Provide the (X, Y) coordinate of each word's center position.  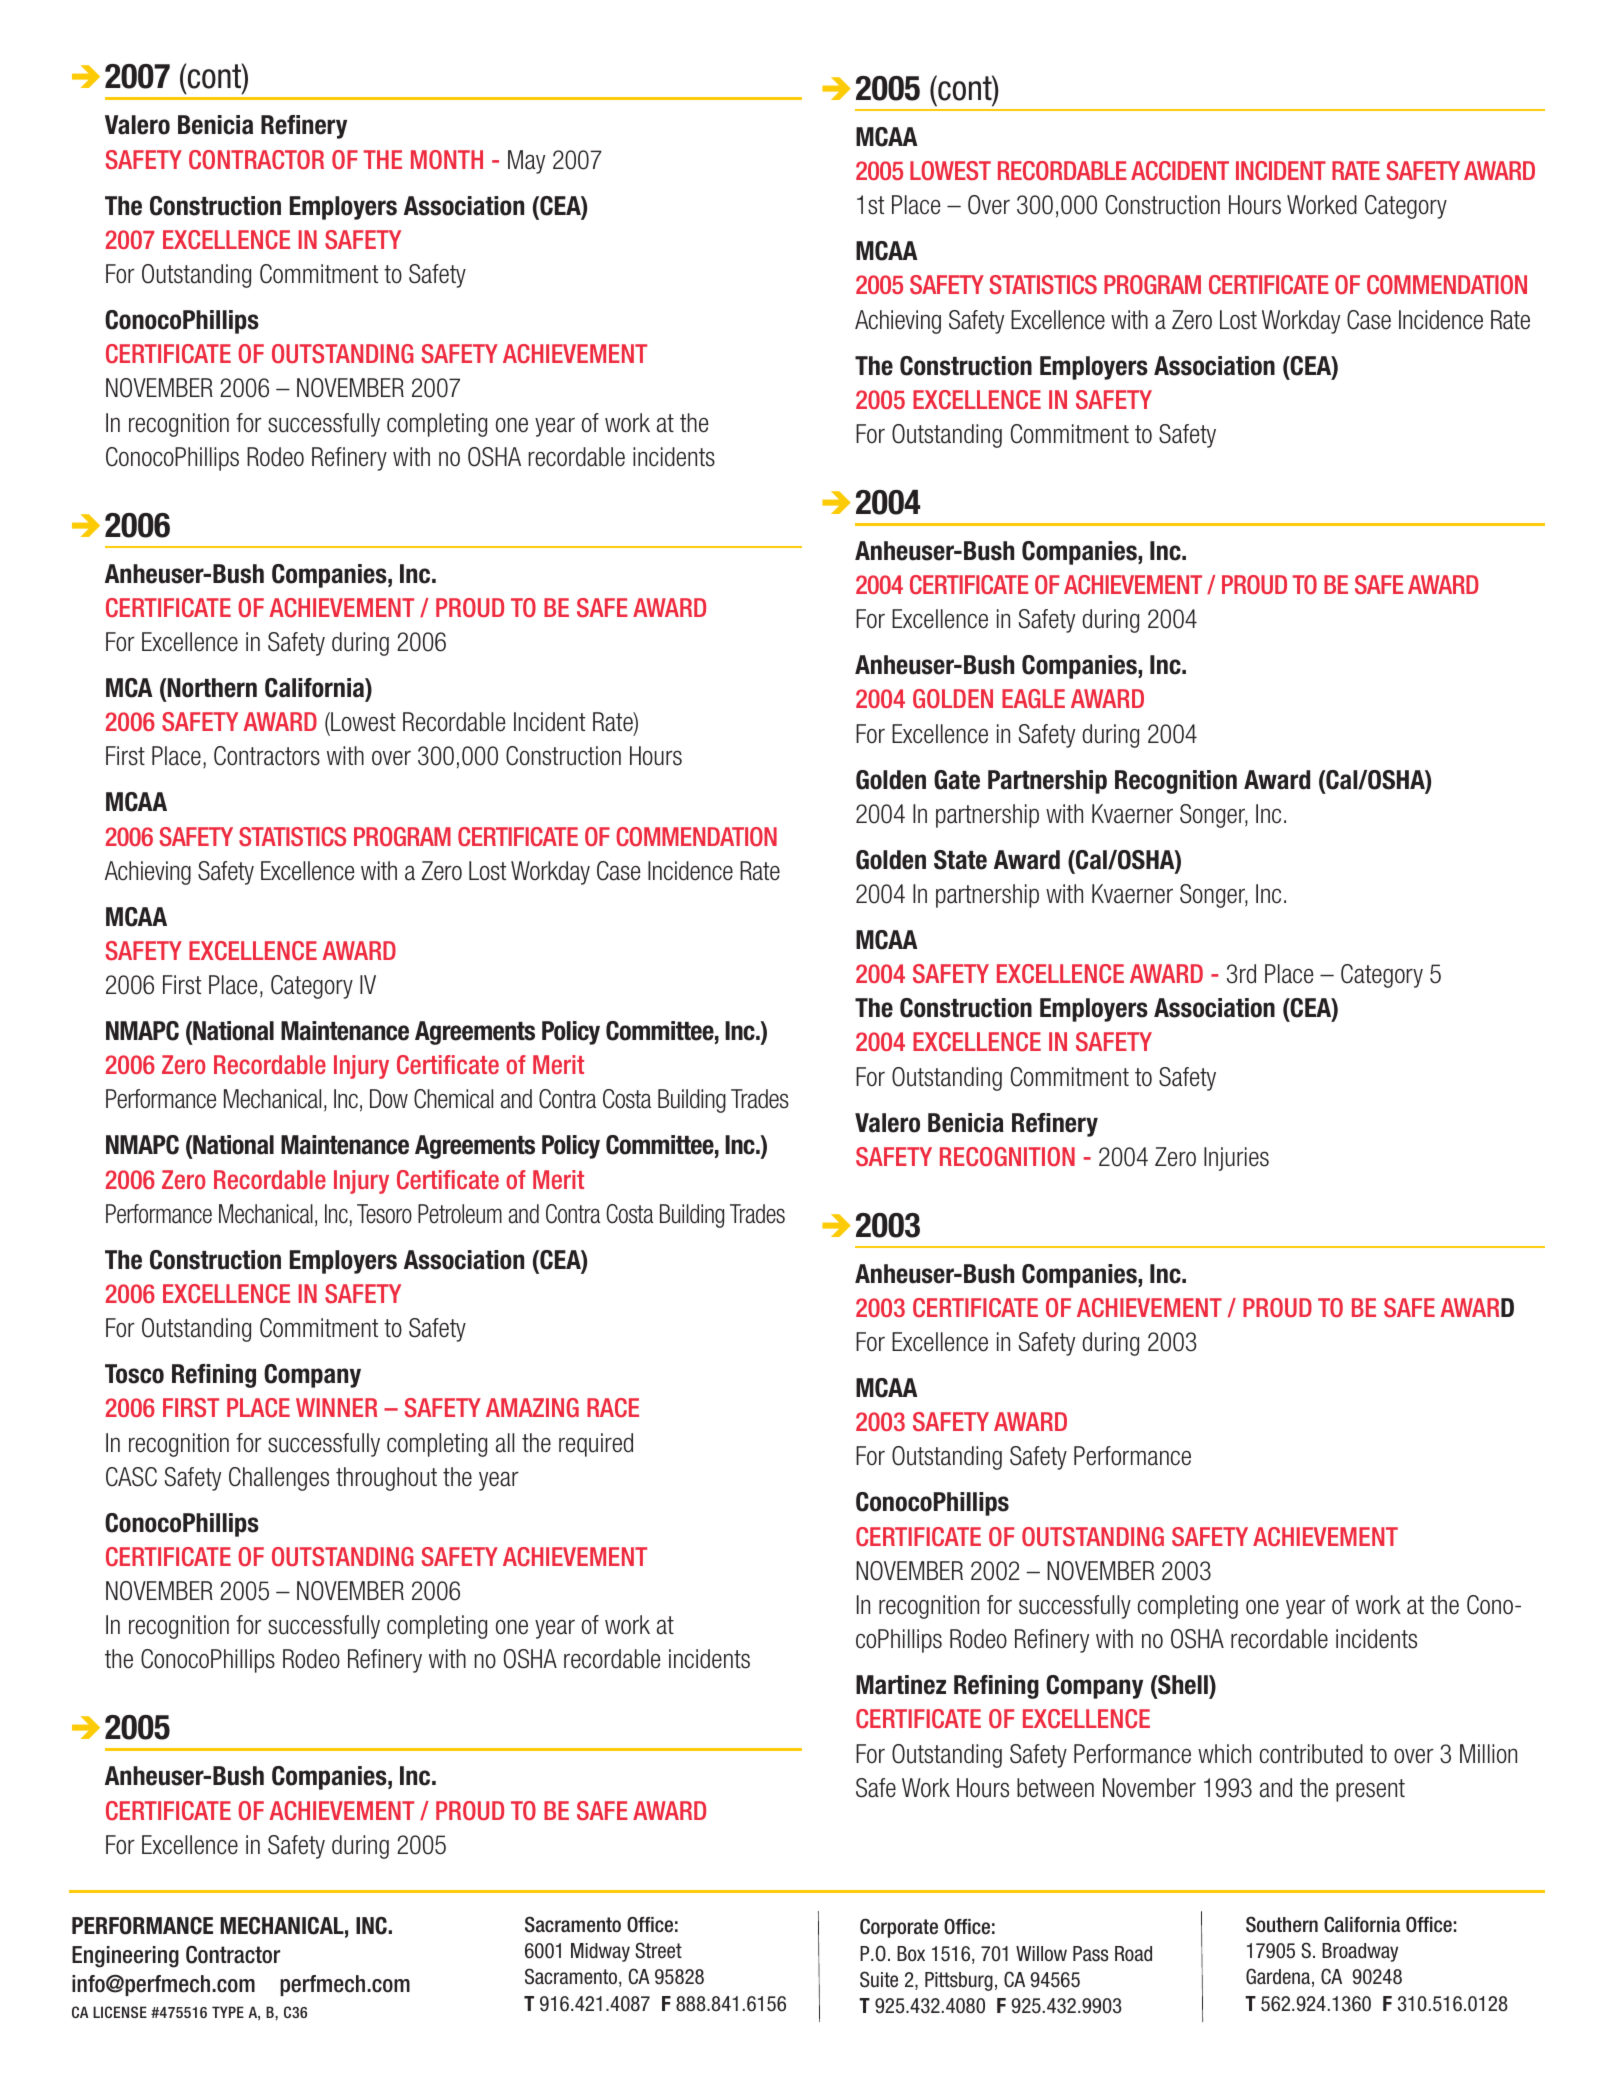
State (960, 860)
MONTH (447, 159)
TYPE (228, 2012)
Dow (389, 1099)
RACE (613, 1407)
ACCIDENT (1180, 170)
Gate (957, 780)
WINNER (336, 1407)
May (526, 162)
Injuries (1236, 1159)
